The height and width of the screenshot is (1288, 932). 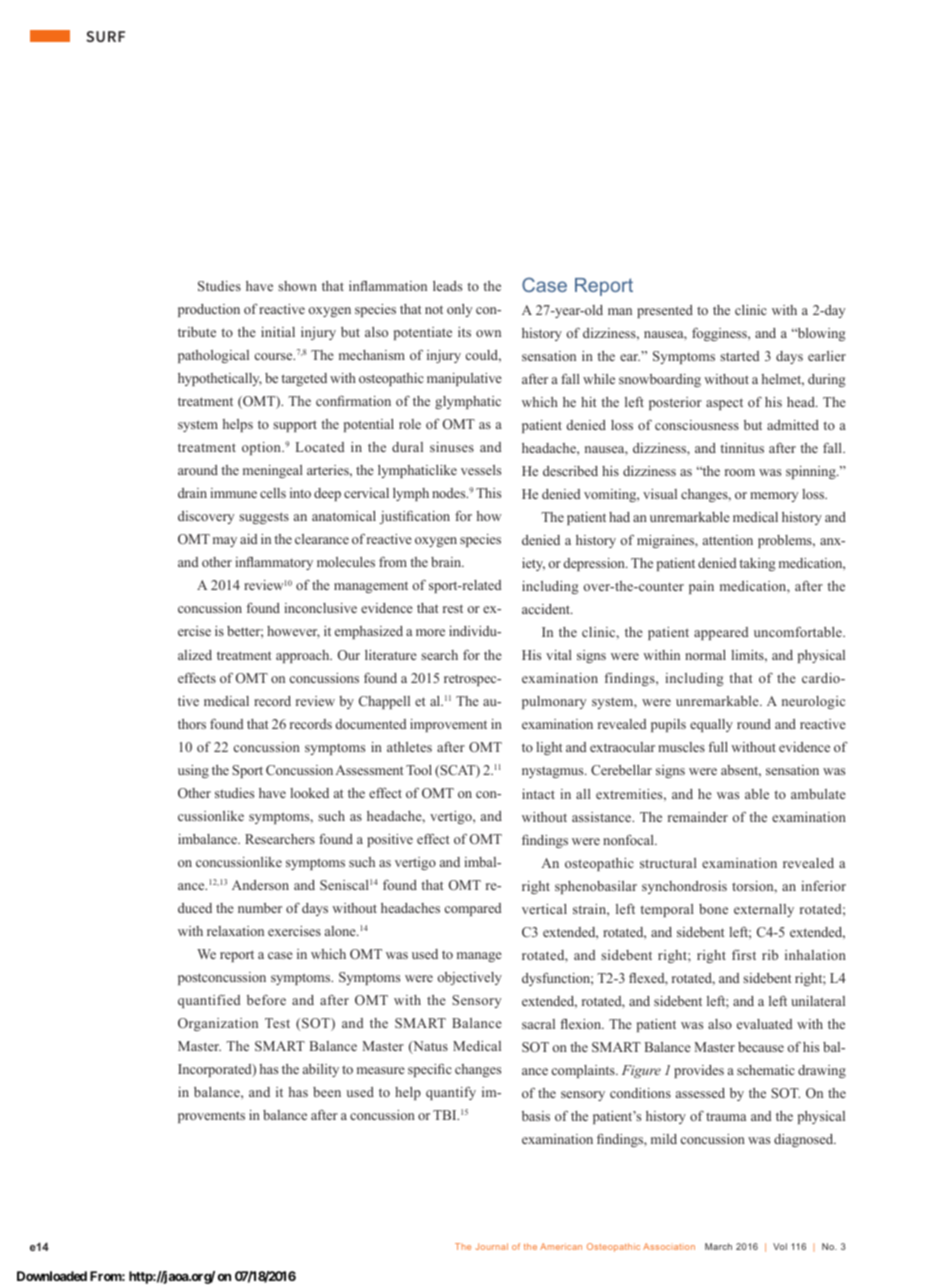 I want to click on normal, so click(x=705, y=655).
